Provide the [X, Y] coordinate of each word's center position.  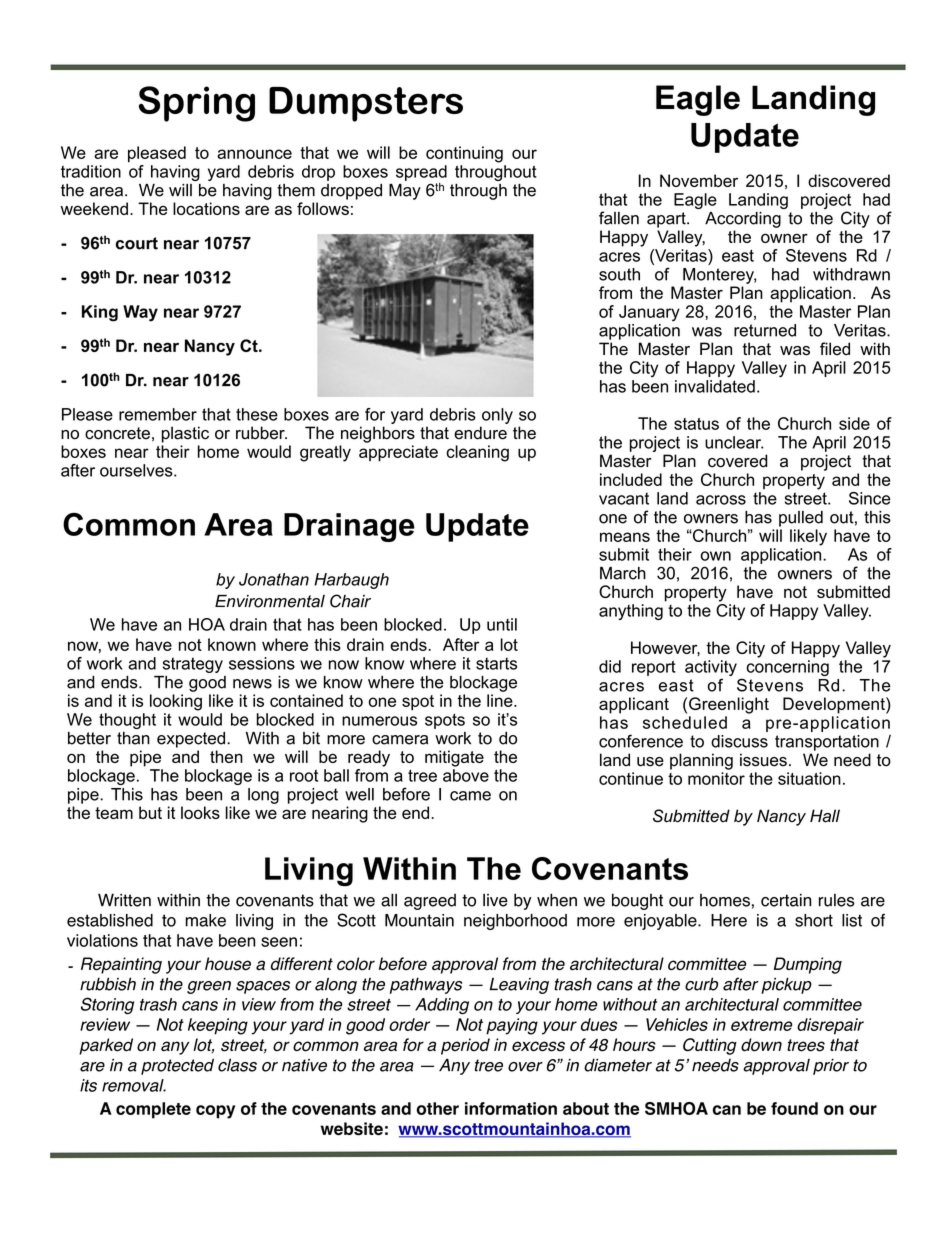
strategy [193, 665]
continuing [464, 154]
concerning [787, 668]
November [699, 180]
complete [153, 1110]
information [511, 1108]
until [502, 624]
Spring [197, 104]
